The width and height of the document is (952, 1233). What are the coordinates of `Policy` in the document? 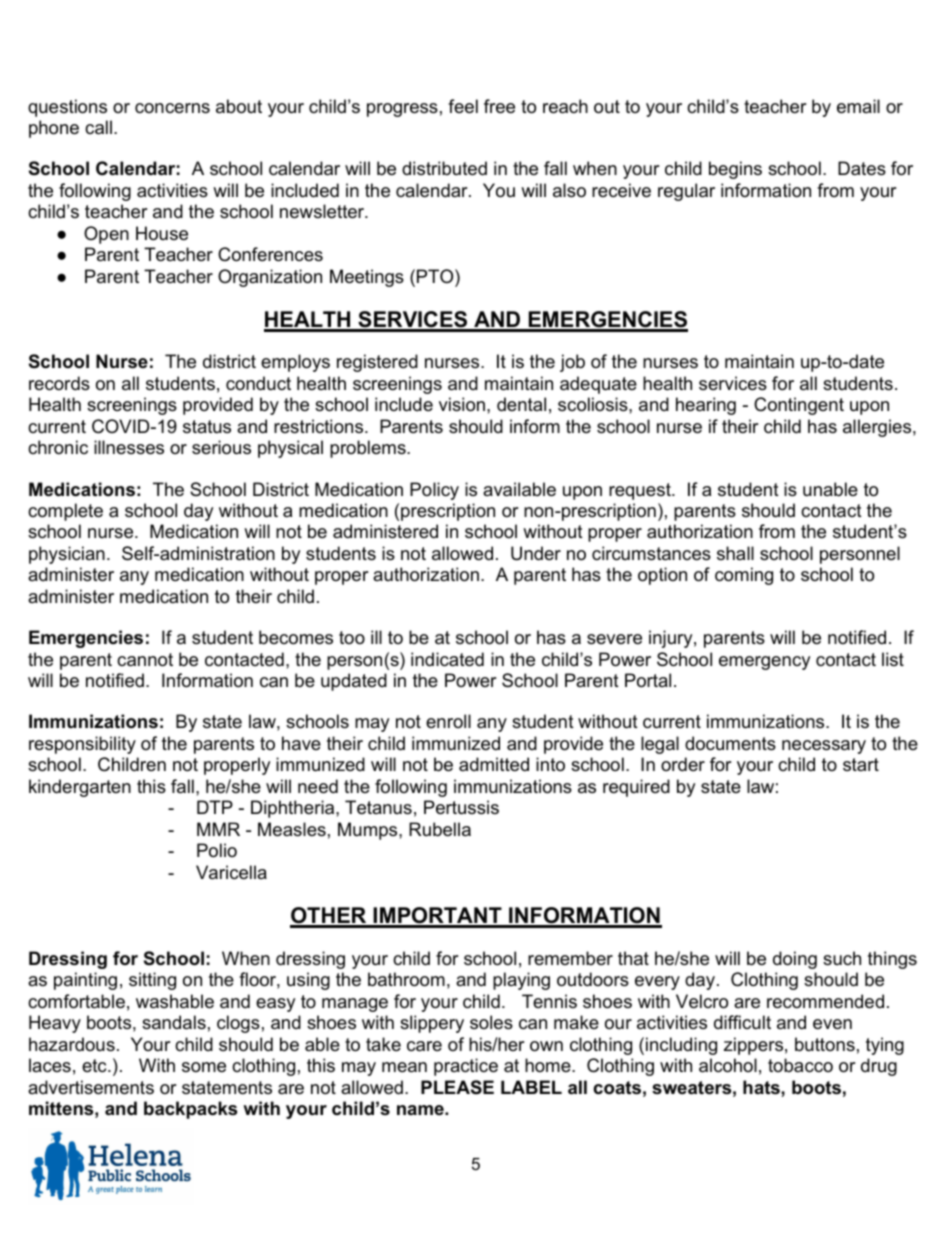 It's located at (434, 491).
